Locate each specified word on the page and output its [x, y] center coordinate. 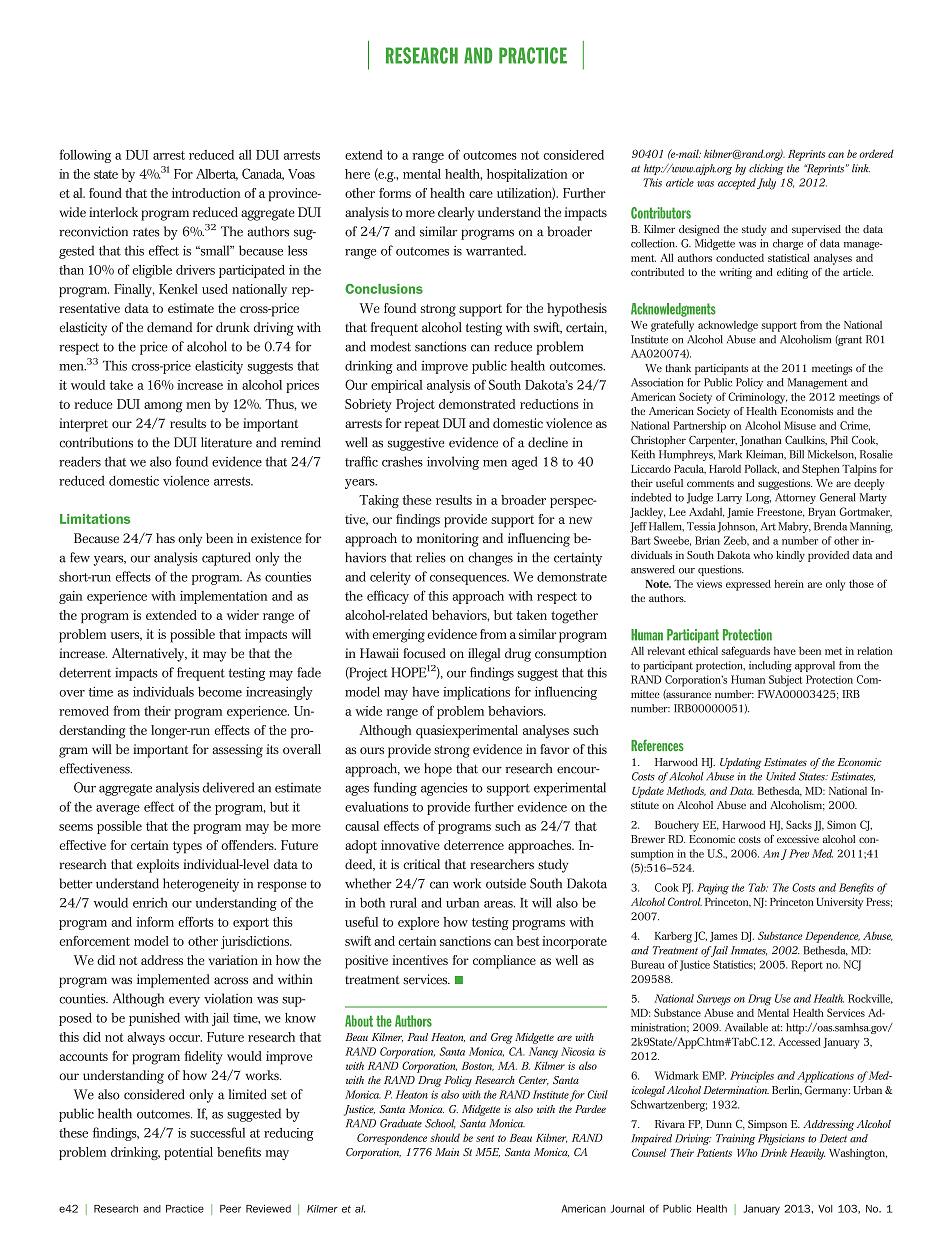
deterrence [474, 845]
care [481, 194]
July [766, 184]
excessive [798, 839]
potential [188, 1153]
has [165, 538]
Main [447, 1152]
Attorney [795, 498]
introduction [206, 193]
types [187, 847]
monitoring [448, 540]
